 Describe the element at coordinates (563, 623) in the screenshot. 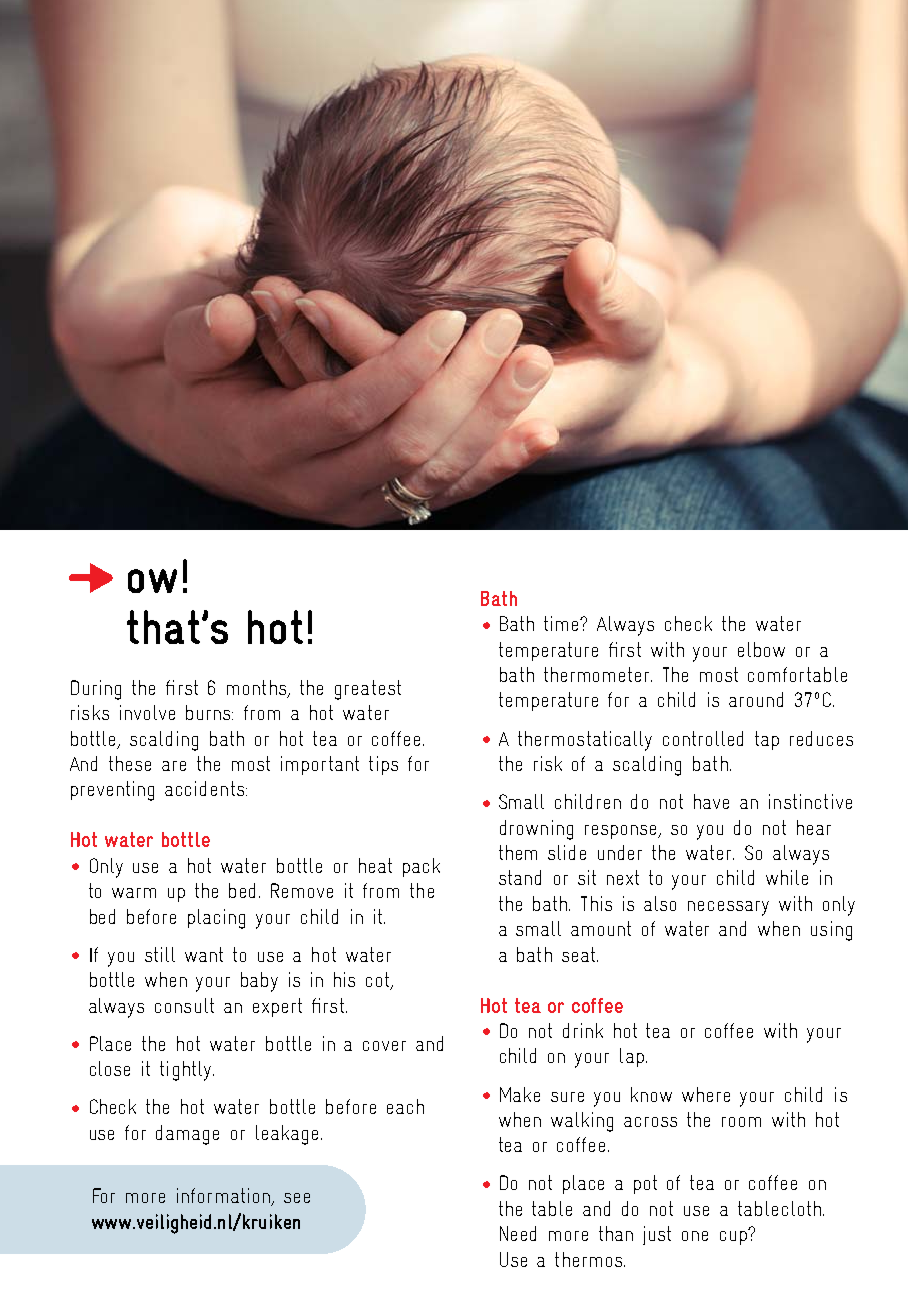

I see `time` at that location.
